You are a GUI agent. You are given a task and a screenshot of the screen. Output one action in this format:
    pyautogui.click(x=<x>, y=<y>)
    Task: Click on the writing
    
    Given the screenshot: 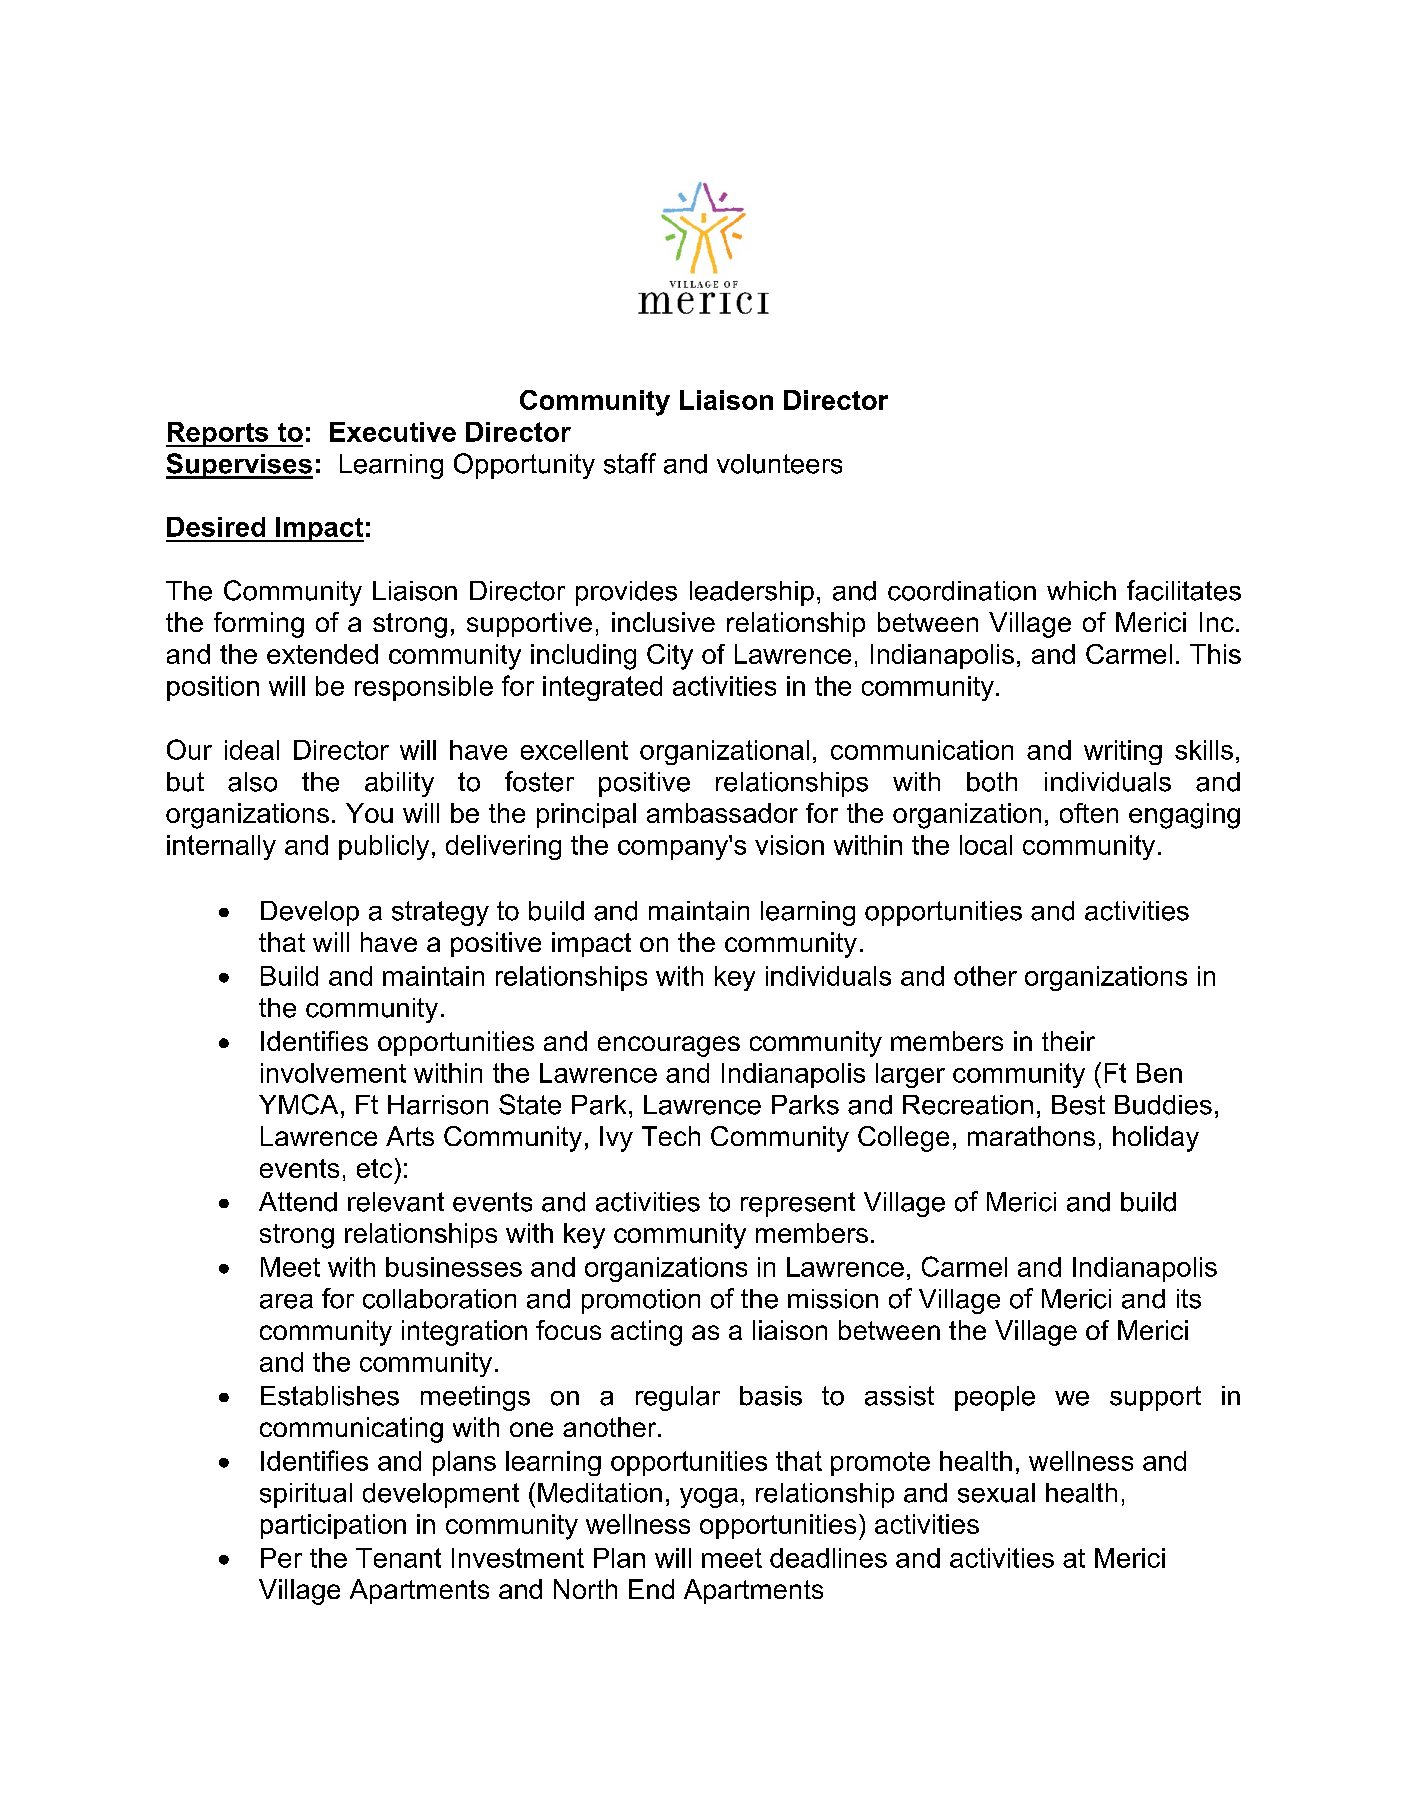 What is the action you would take?
    pyautogui.click(x=1123, y=752)
